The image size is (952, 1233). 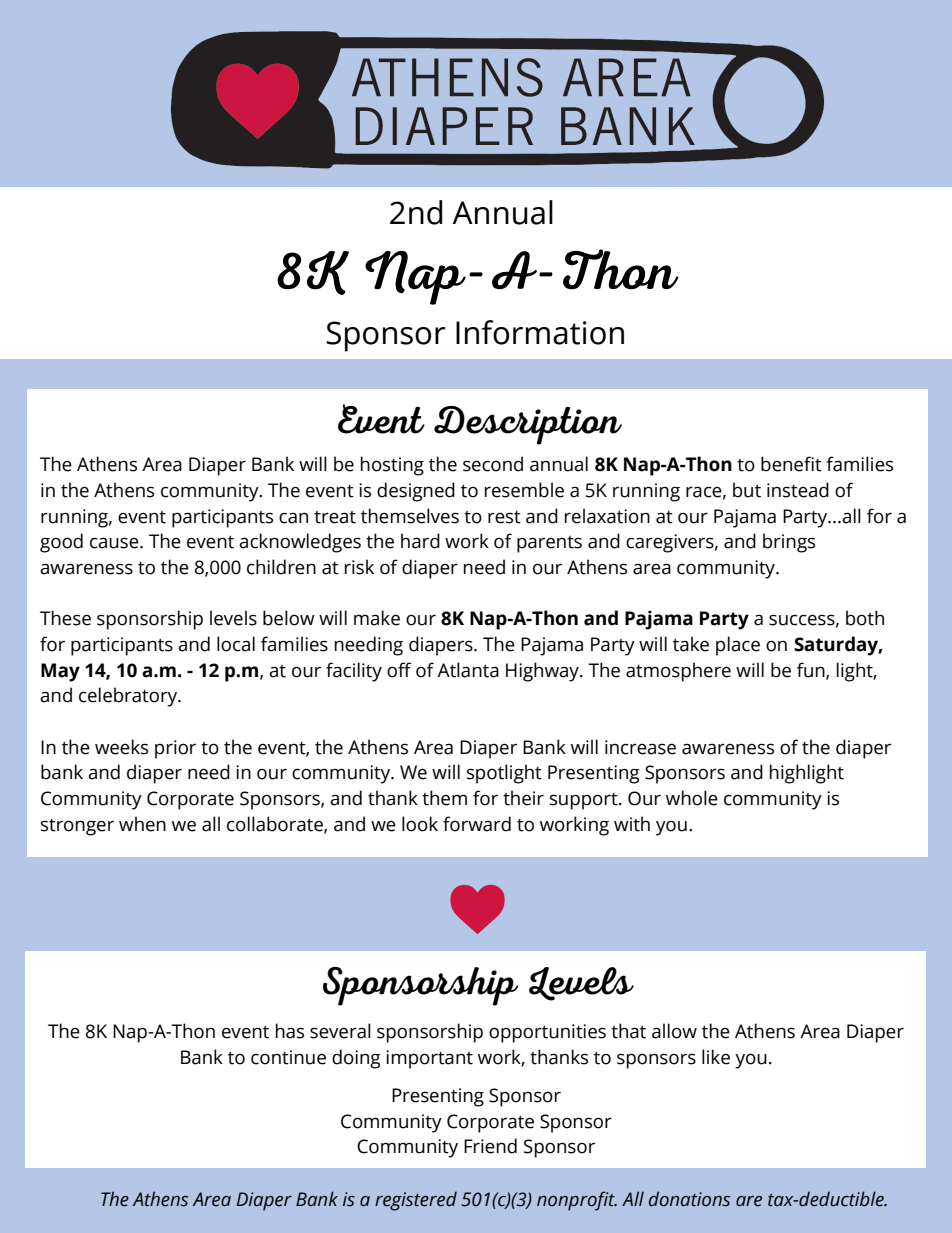 What do you see at coordinates (490, 1146) in the screenshot?
I see `Friend` at bounding box center [490, 1146].
